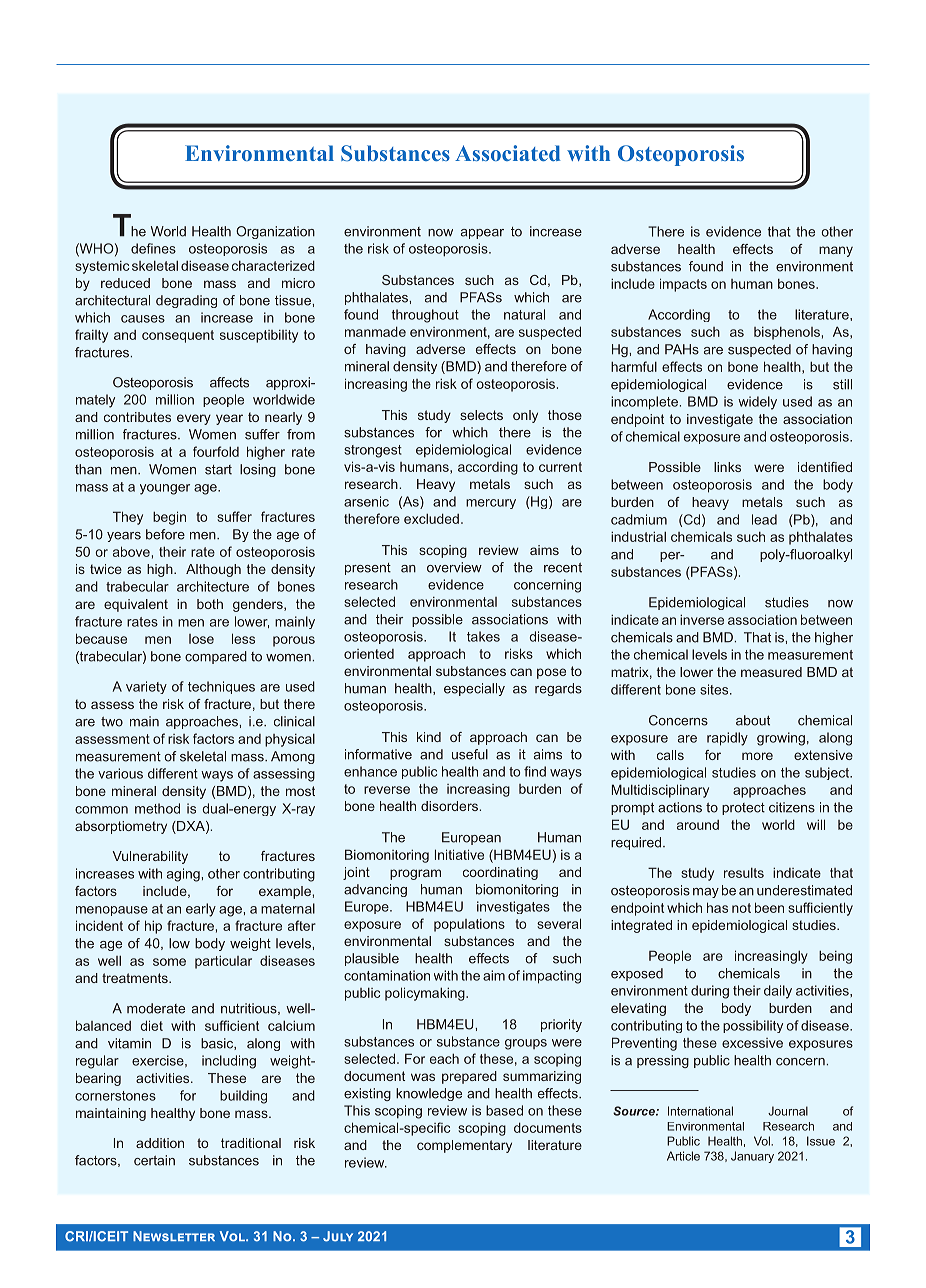  Describe the element at coordinates (194, 419) in the image. I see `every` at that location.
